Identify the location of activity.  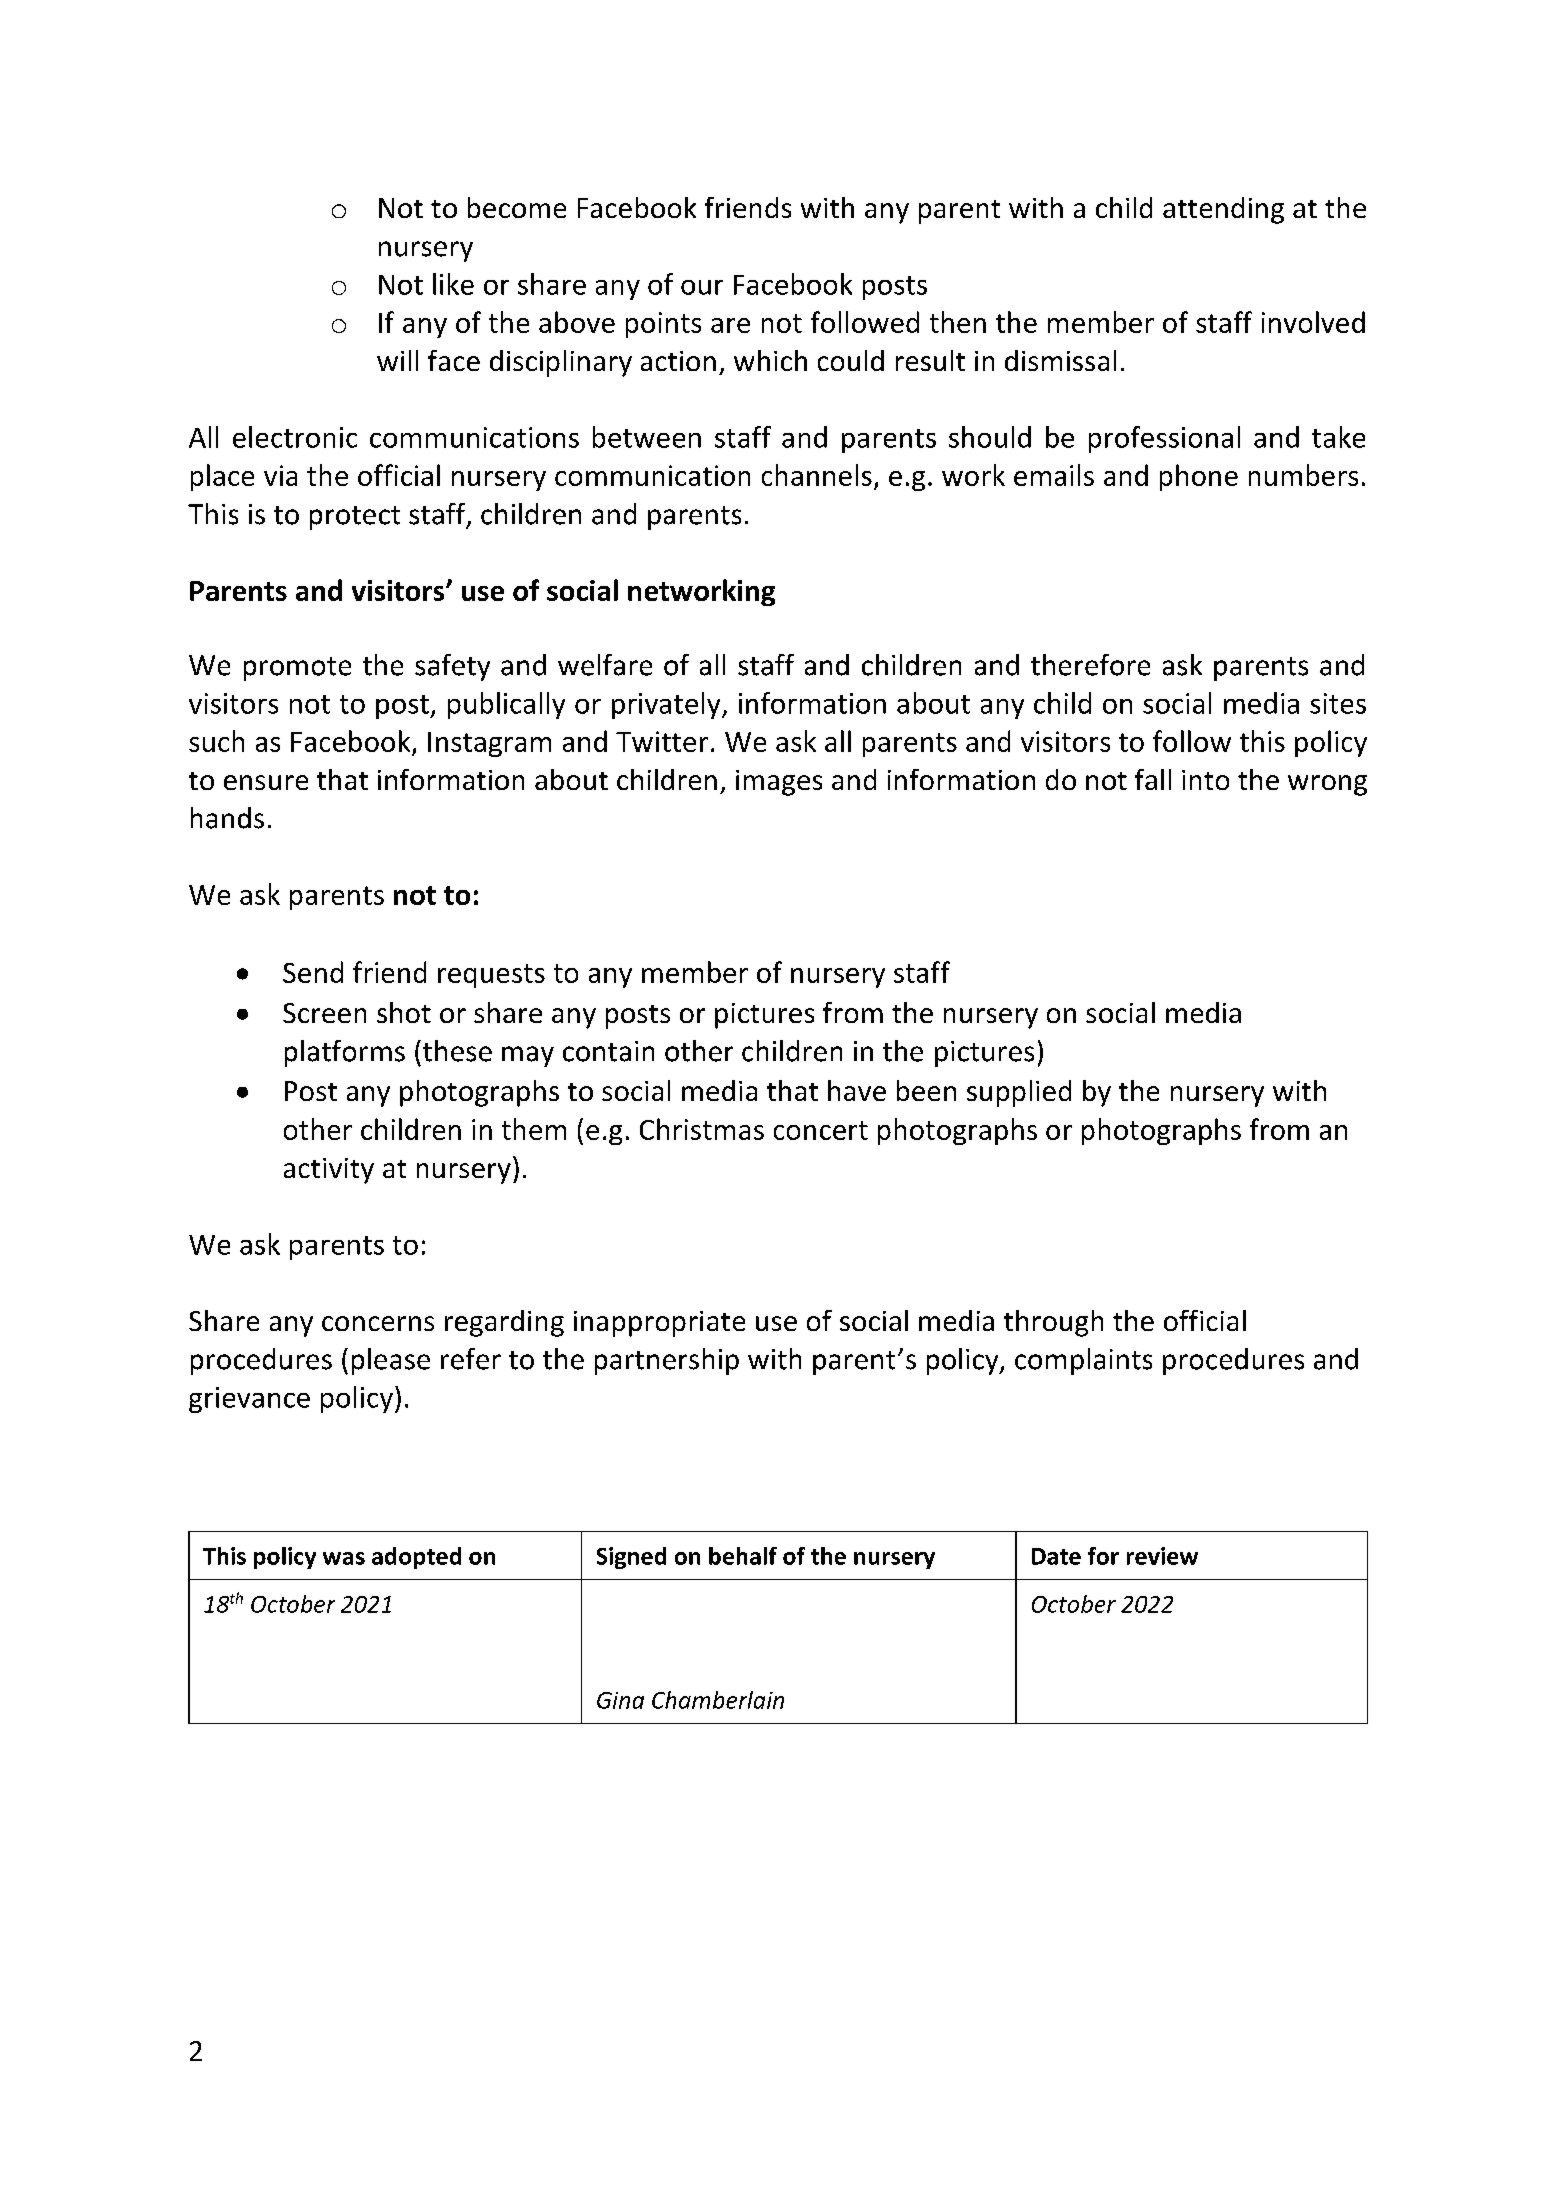
(329, 1171).
